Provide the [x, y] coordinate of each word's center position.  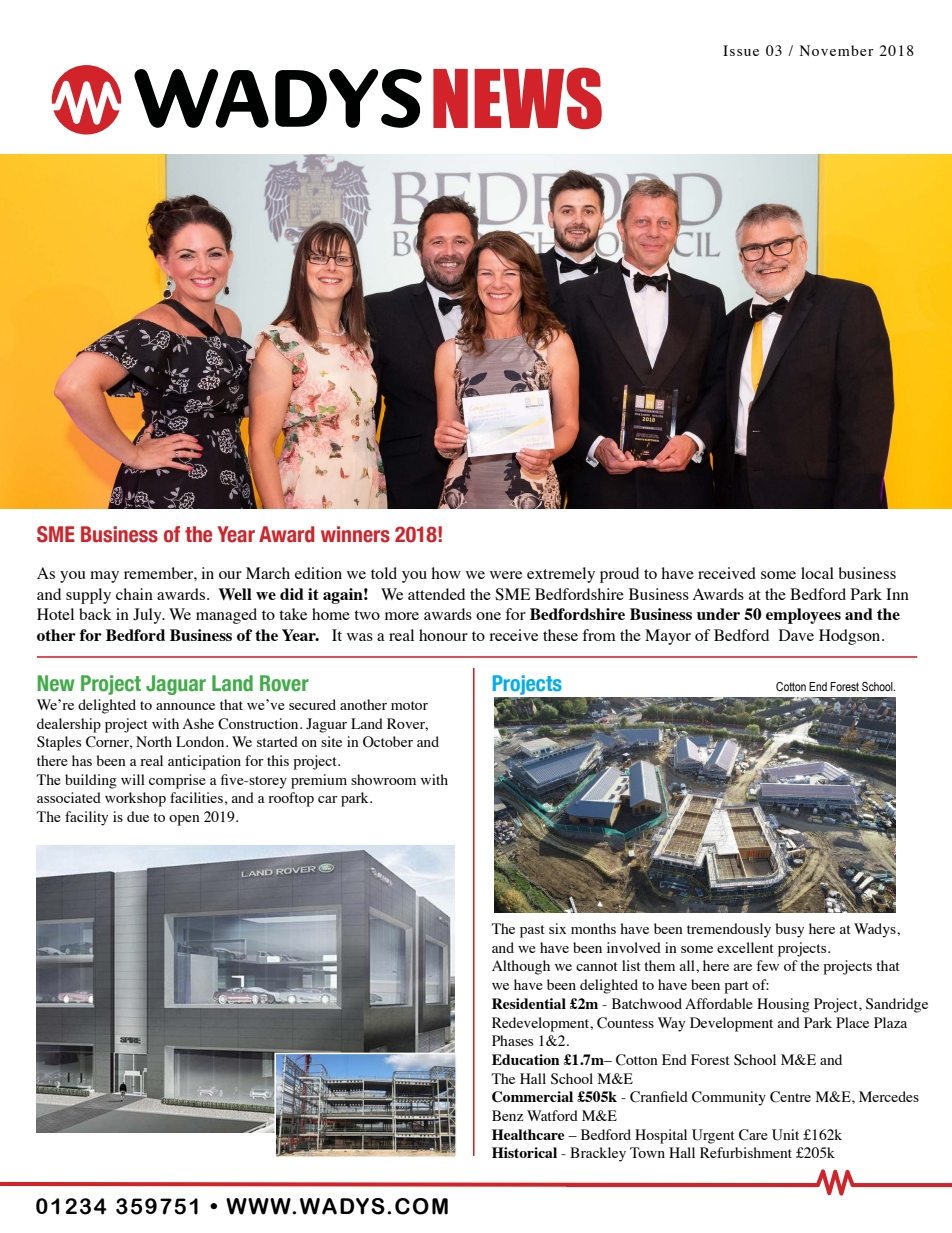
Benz [507, 1115]
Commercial [532, 1097]
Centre [790, 1097]
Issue [741, 50]
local [817, 573]
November [837, 50]
